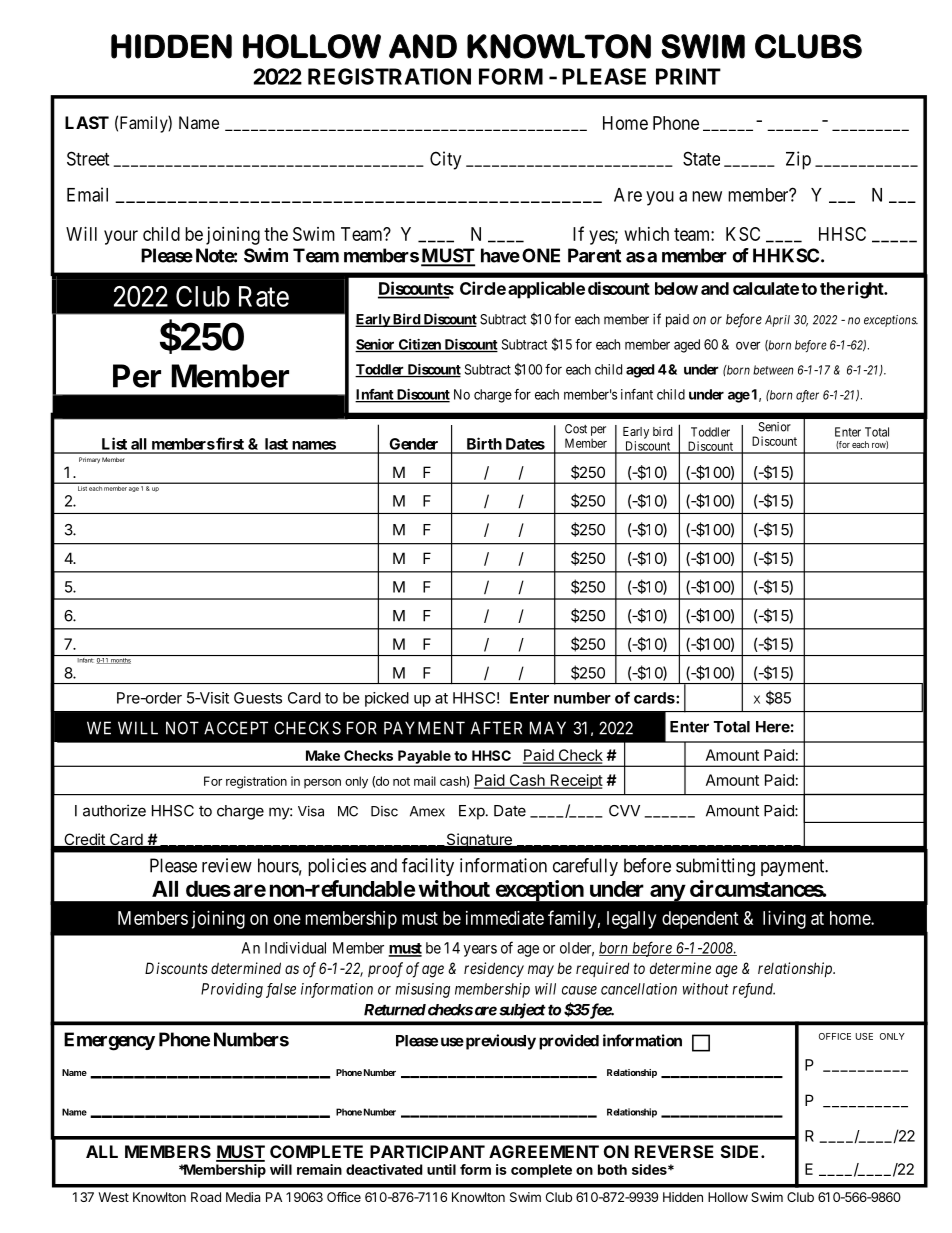 This screenshot has height=1233, width=952. What do you see at coordinates (387, 699) in the screenshot?
I see `picked` at bounding box center [387, 699].
